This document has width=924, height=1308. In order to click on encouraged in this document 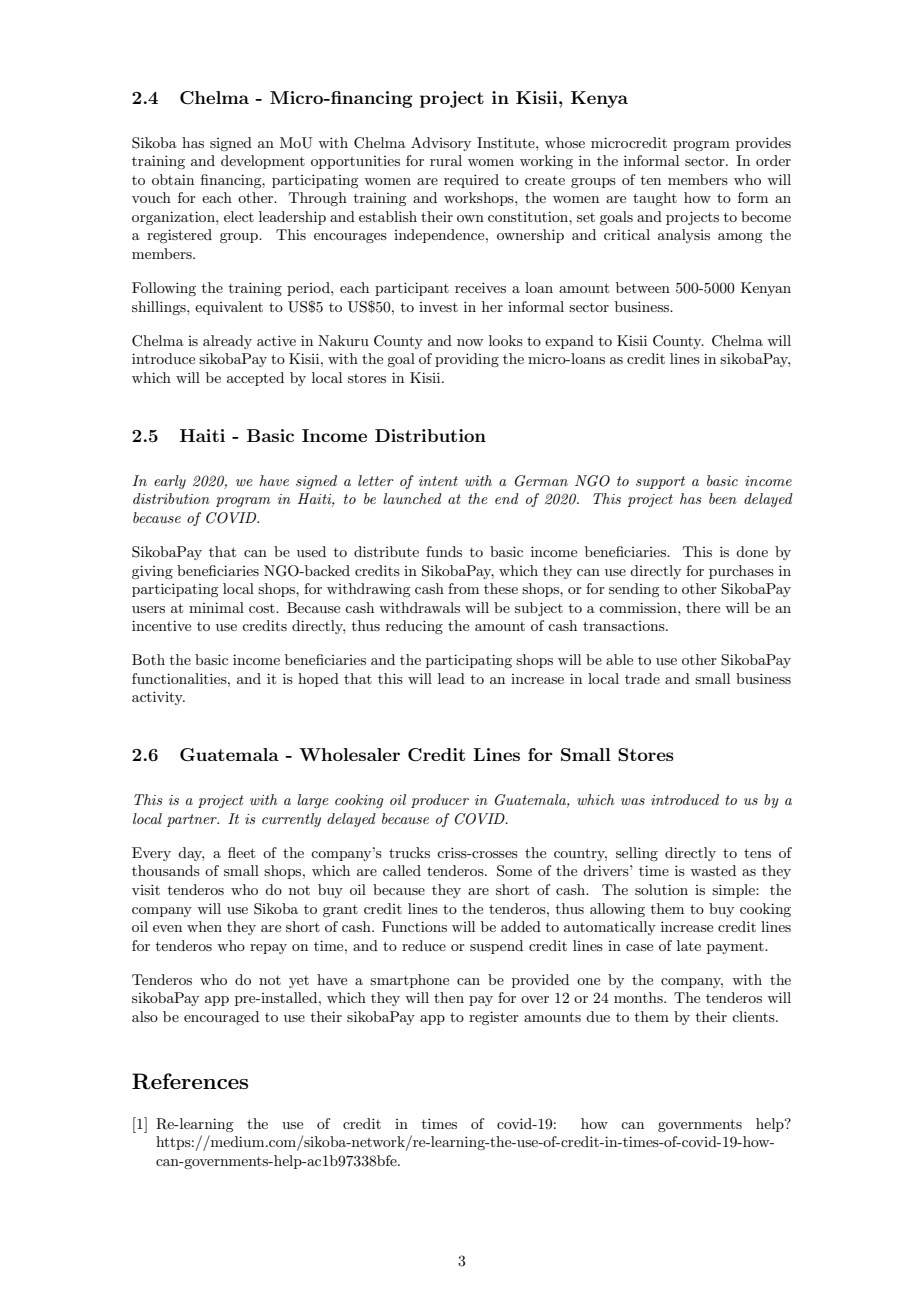, I will do `click(221, 1018)`.
